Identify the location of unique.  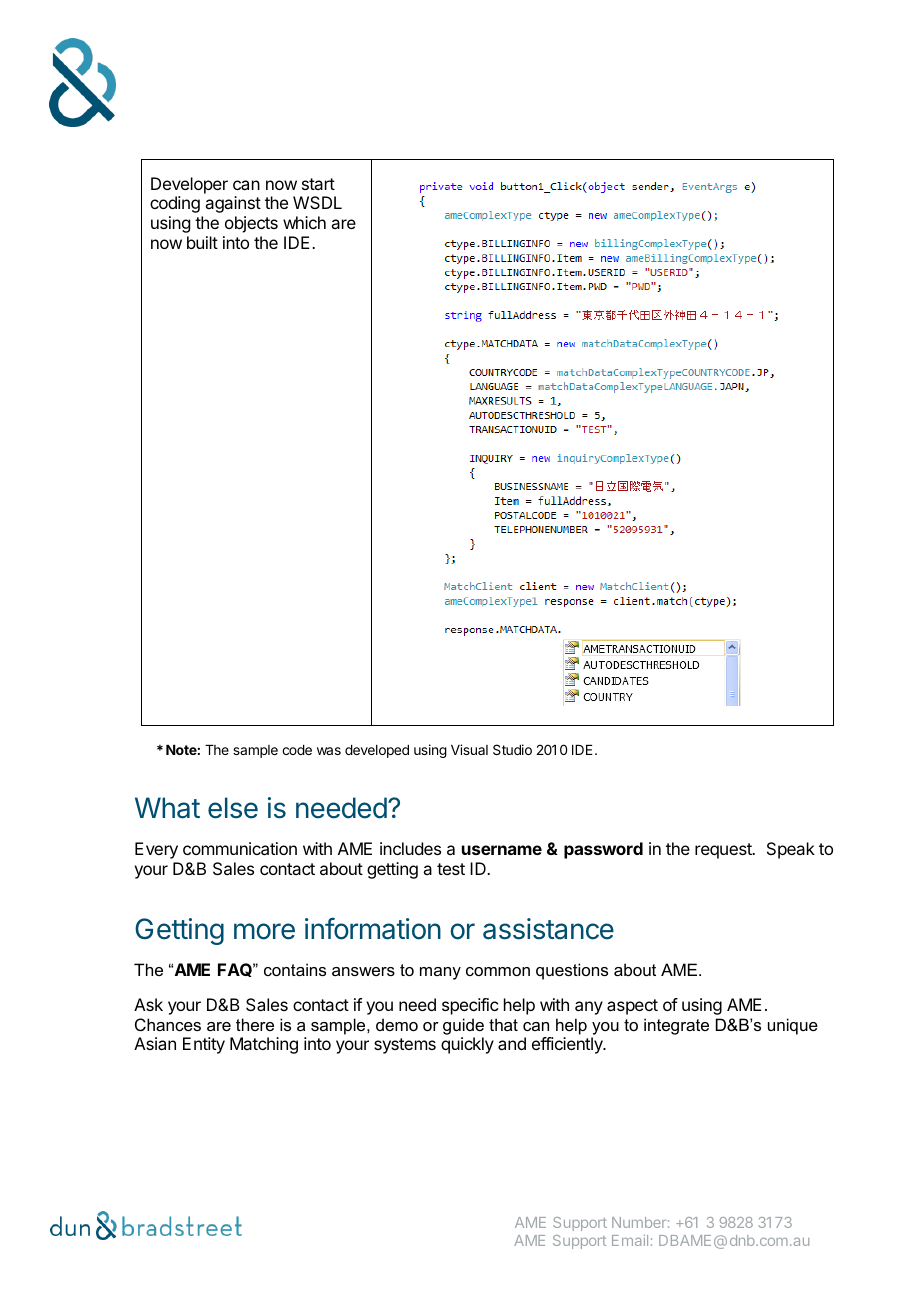
(793, 1026).
